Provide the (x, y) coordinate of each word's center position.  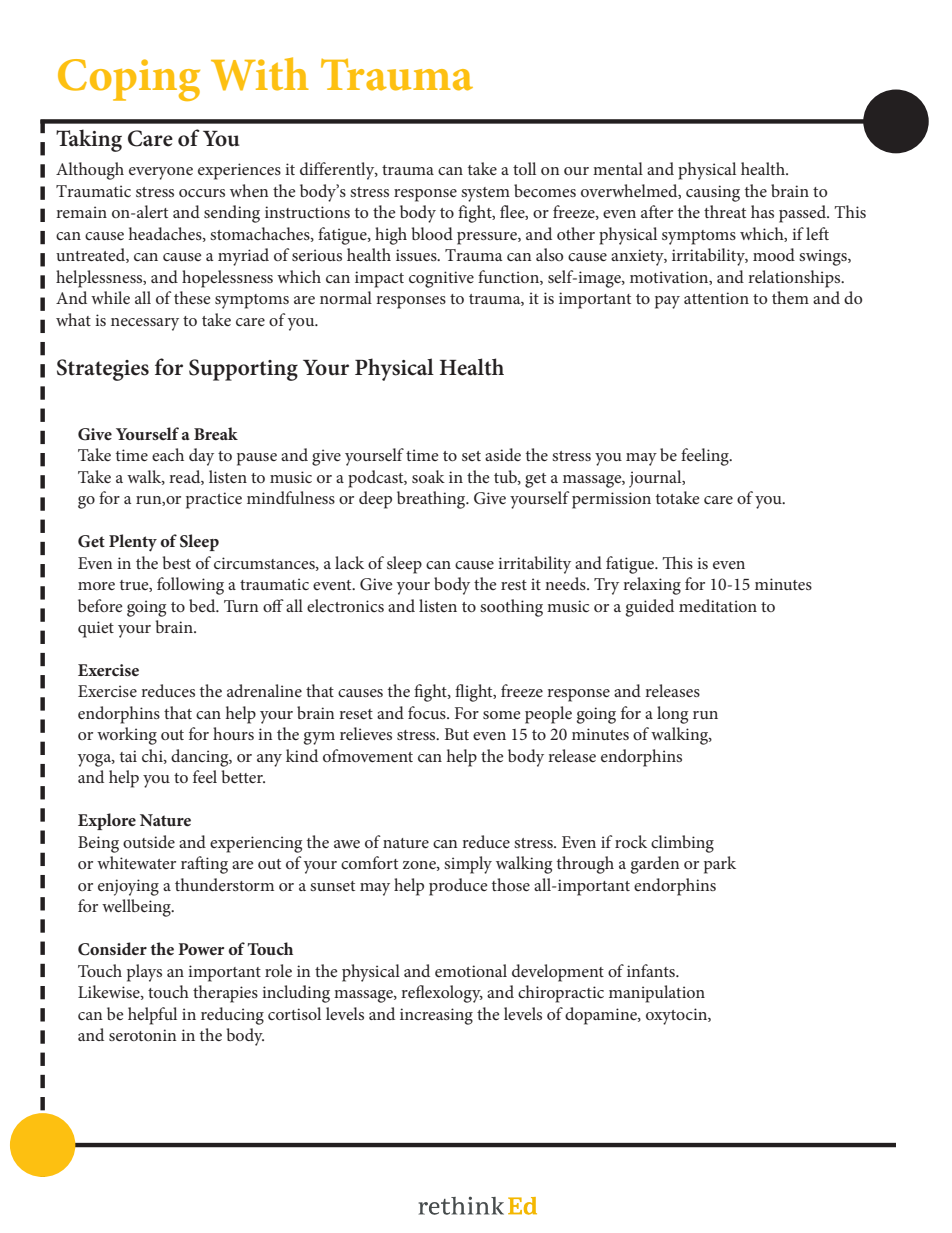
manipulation (657, 994)
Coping (129, 80)
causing (713, 193)
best (176, 562)
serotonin (143, 1035)
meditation (718, 605)
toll (524, 168)
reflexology (442, 994)
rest (514, 585)
